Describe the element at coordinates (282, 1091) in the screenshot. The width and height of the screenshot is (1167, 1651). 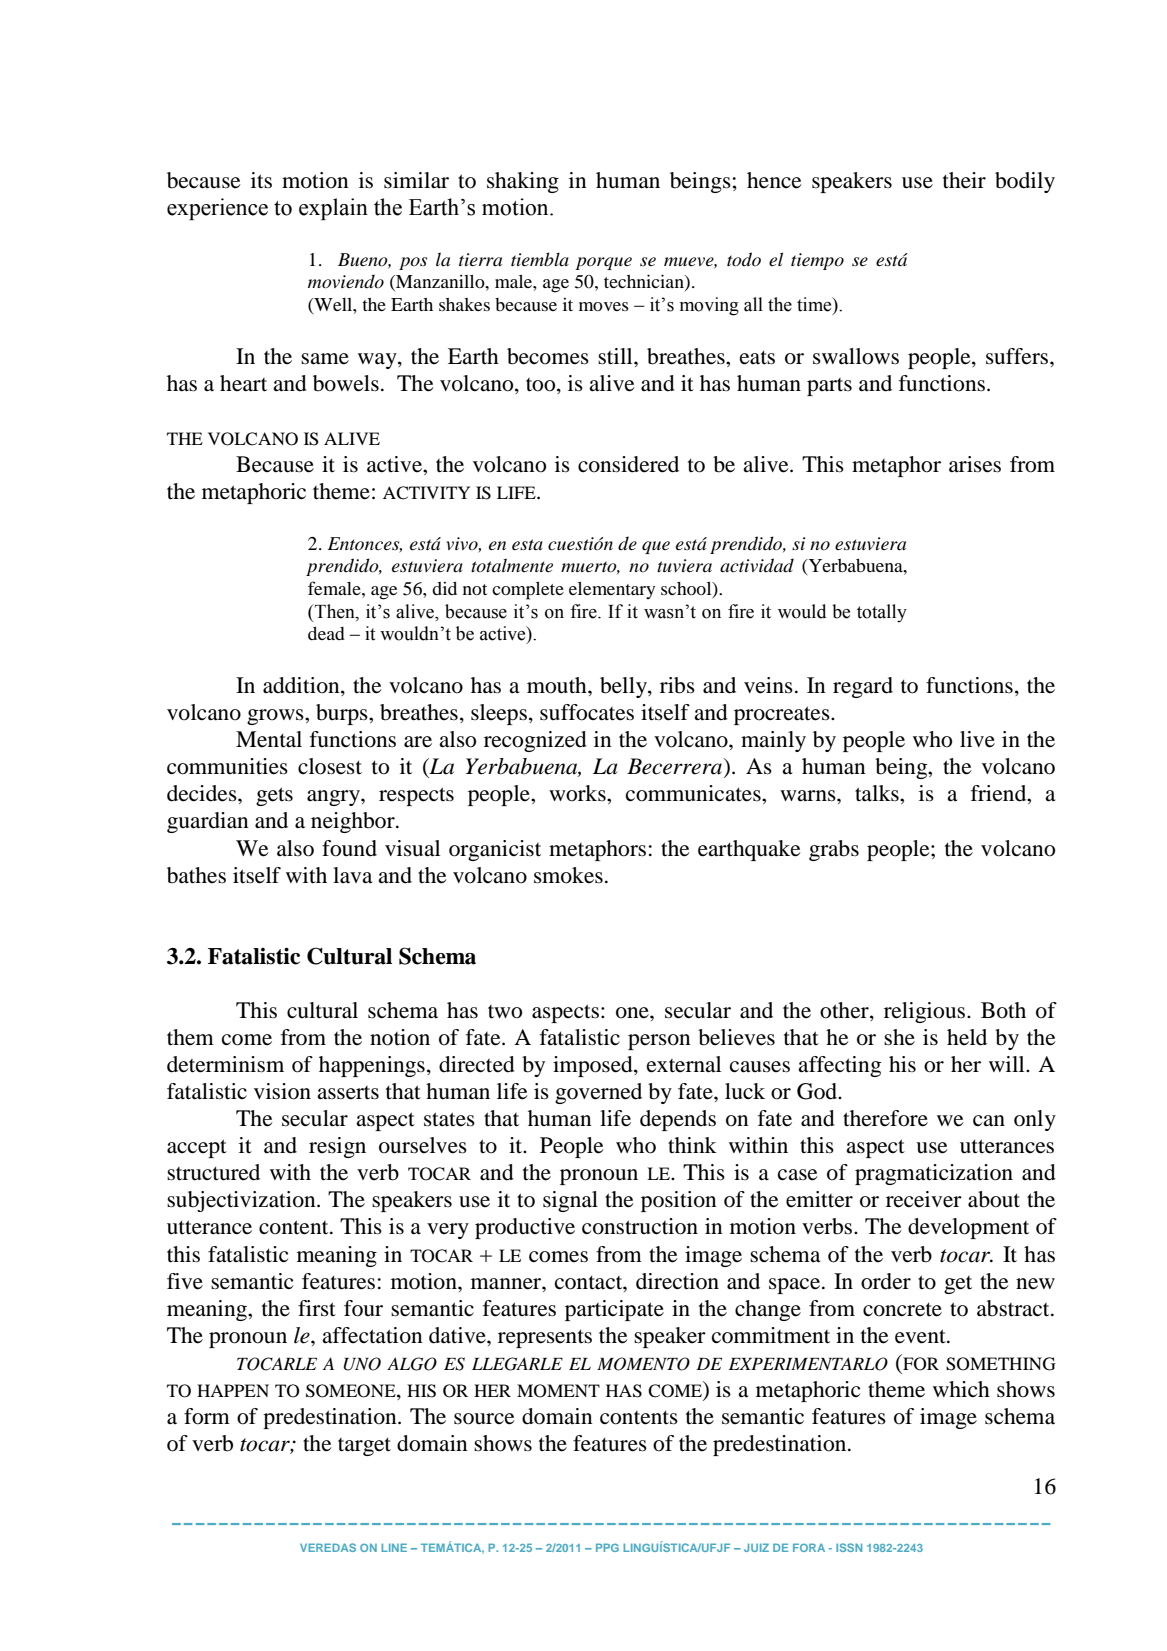
I see `vision` at that location.
